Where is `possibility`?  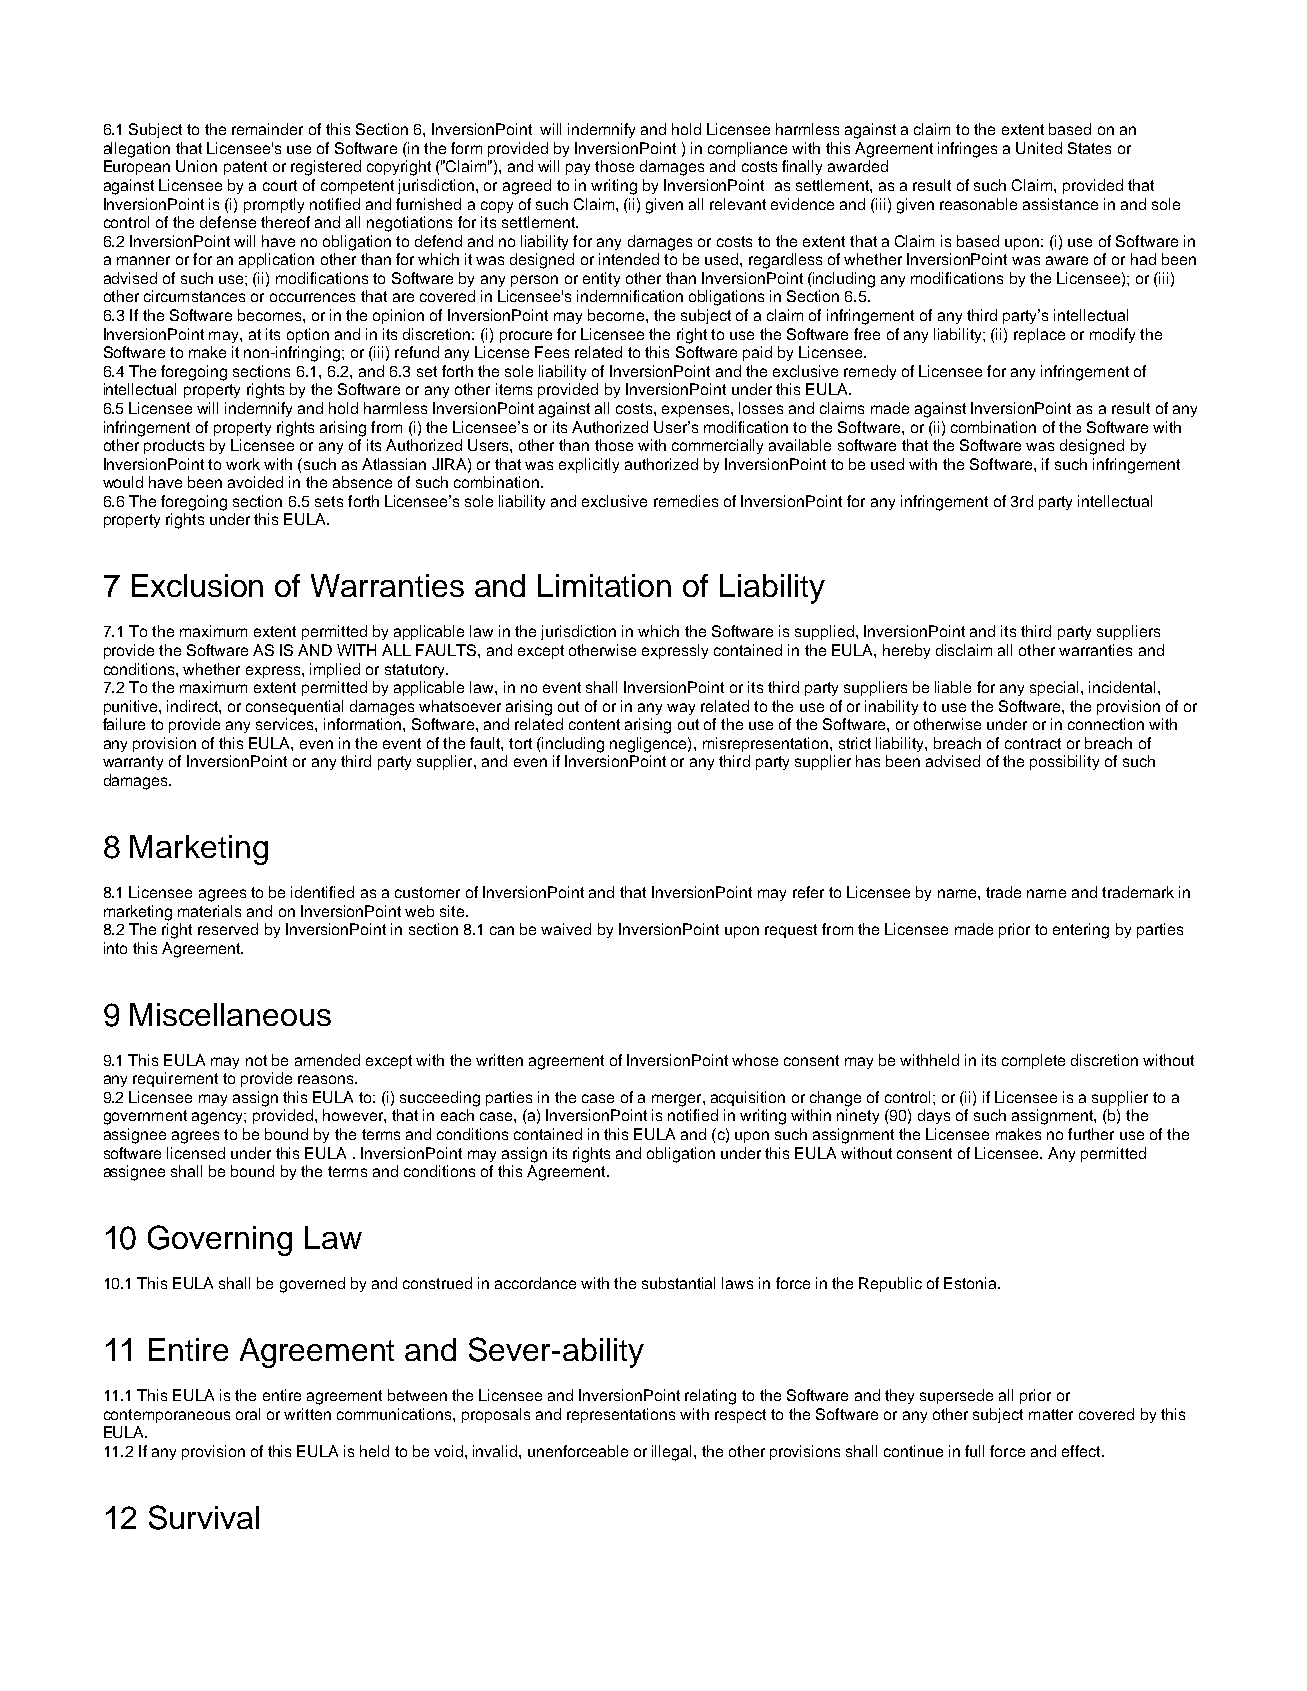 possibility is located at coordinates (1064, 762).
